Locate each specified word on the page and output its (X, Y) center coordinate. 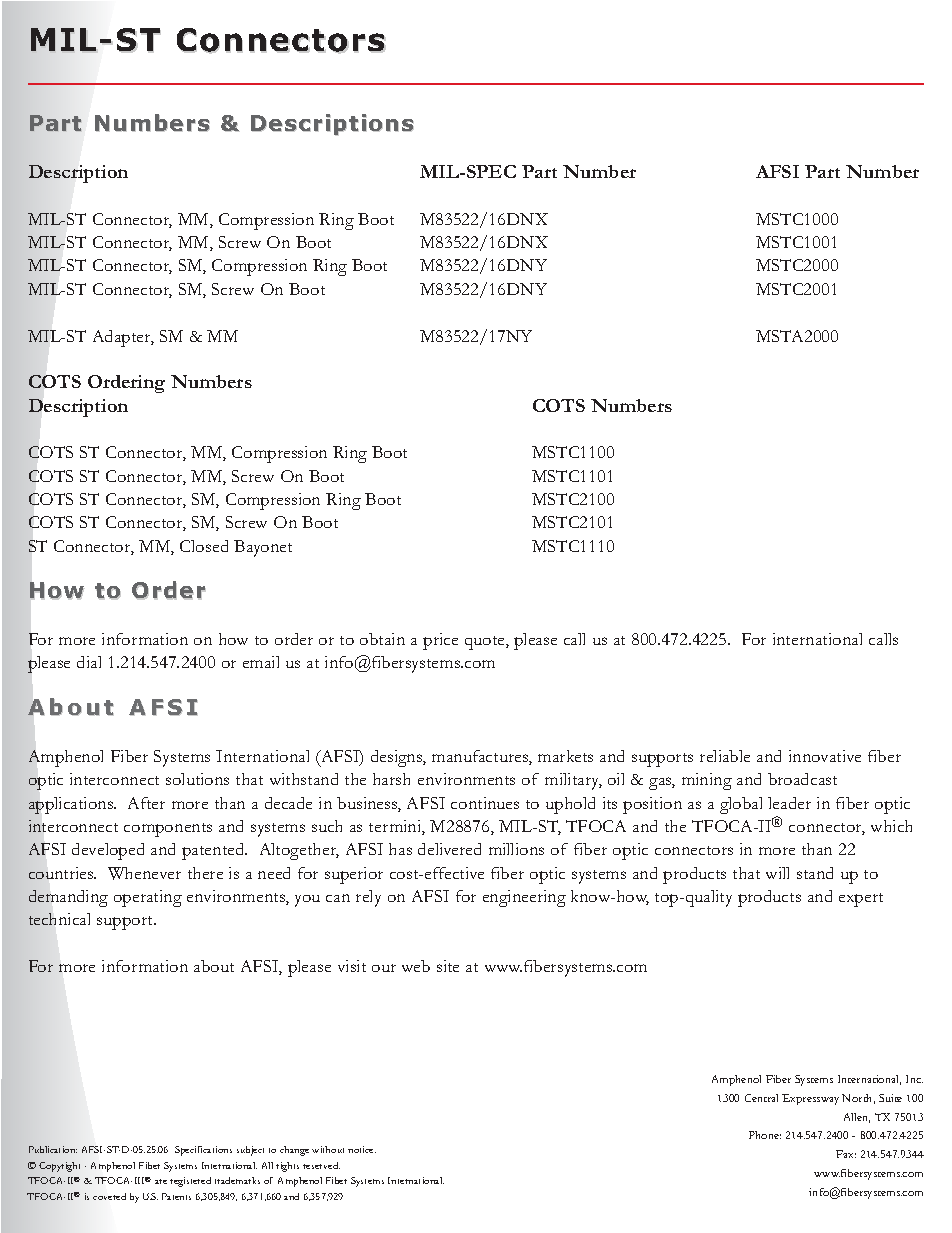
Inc (914, 1079)
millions (516, 849)
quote (486, 643)
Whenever (144, 873)
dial (89, 662)
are (161, 1181)
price (440, 641)
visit (352, 966)
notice (362, 1149)
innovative (825, 756)
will (777, 873)
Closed (204, 546)
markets (565, 756)
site (448, 966)
